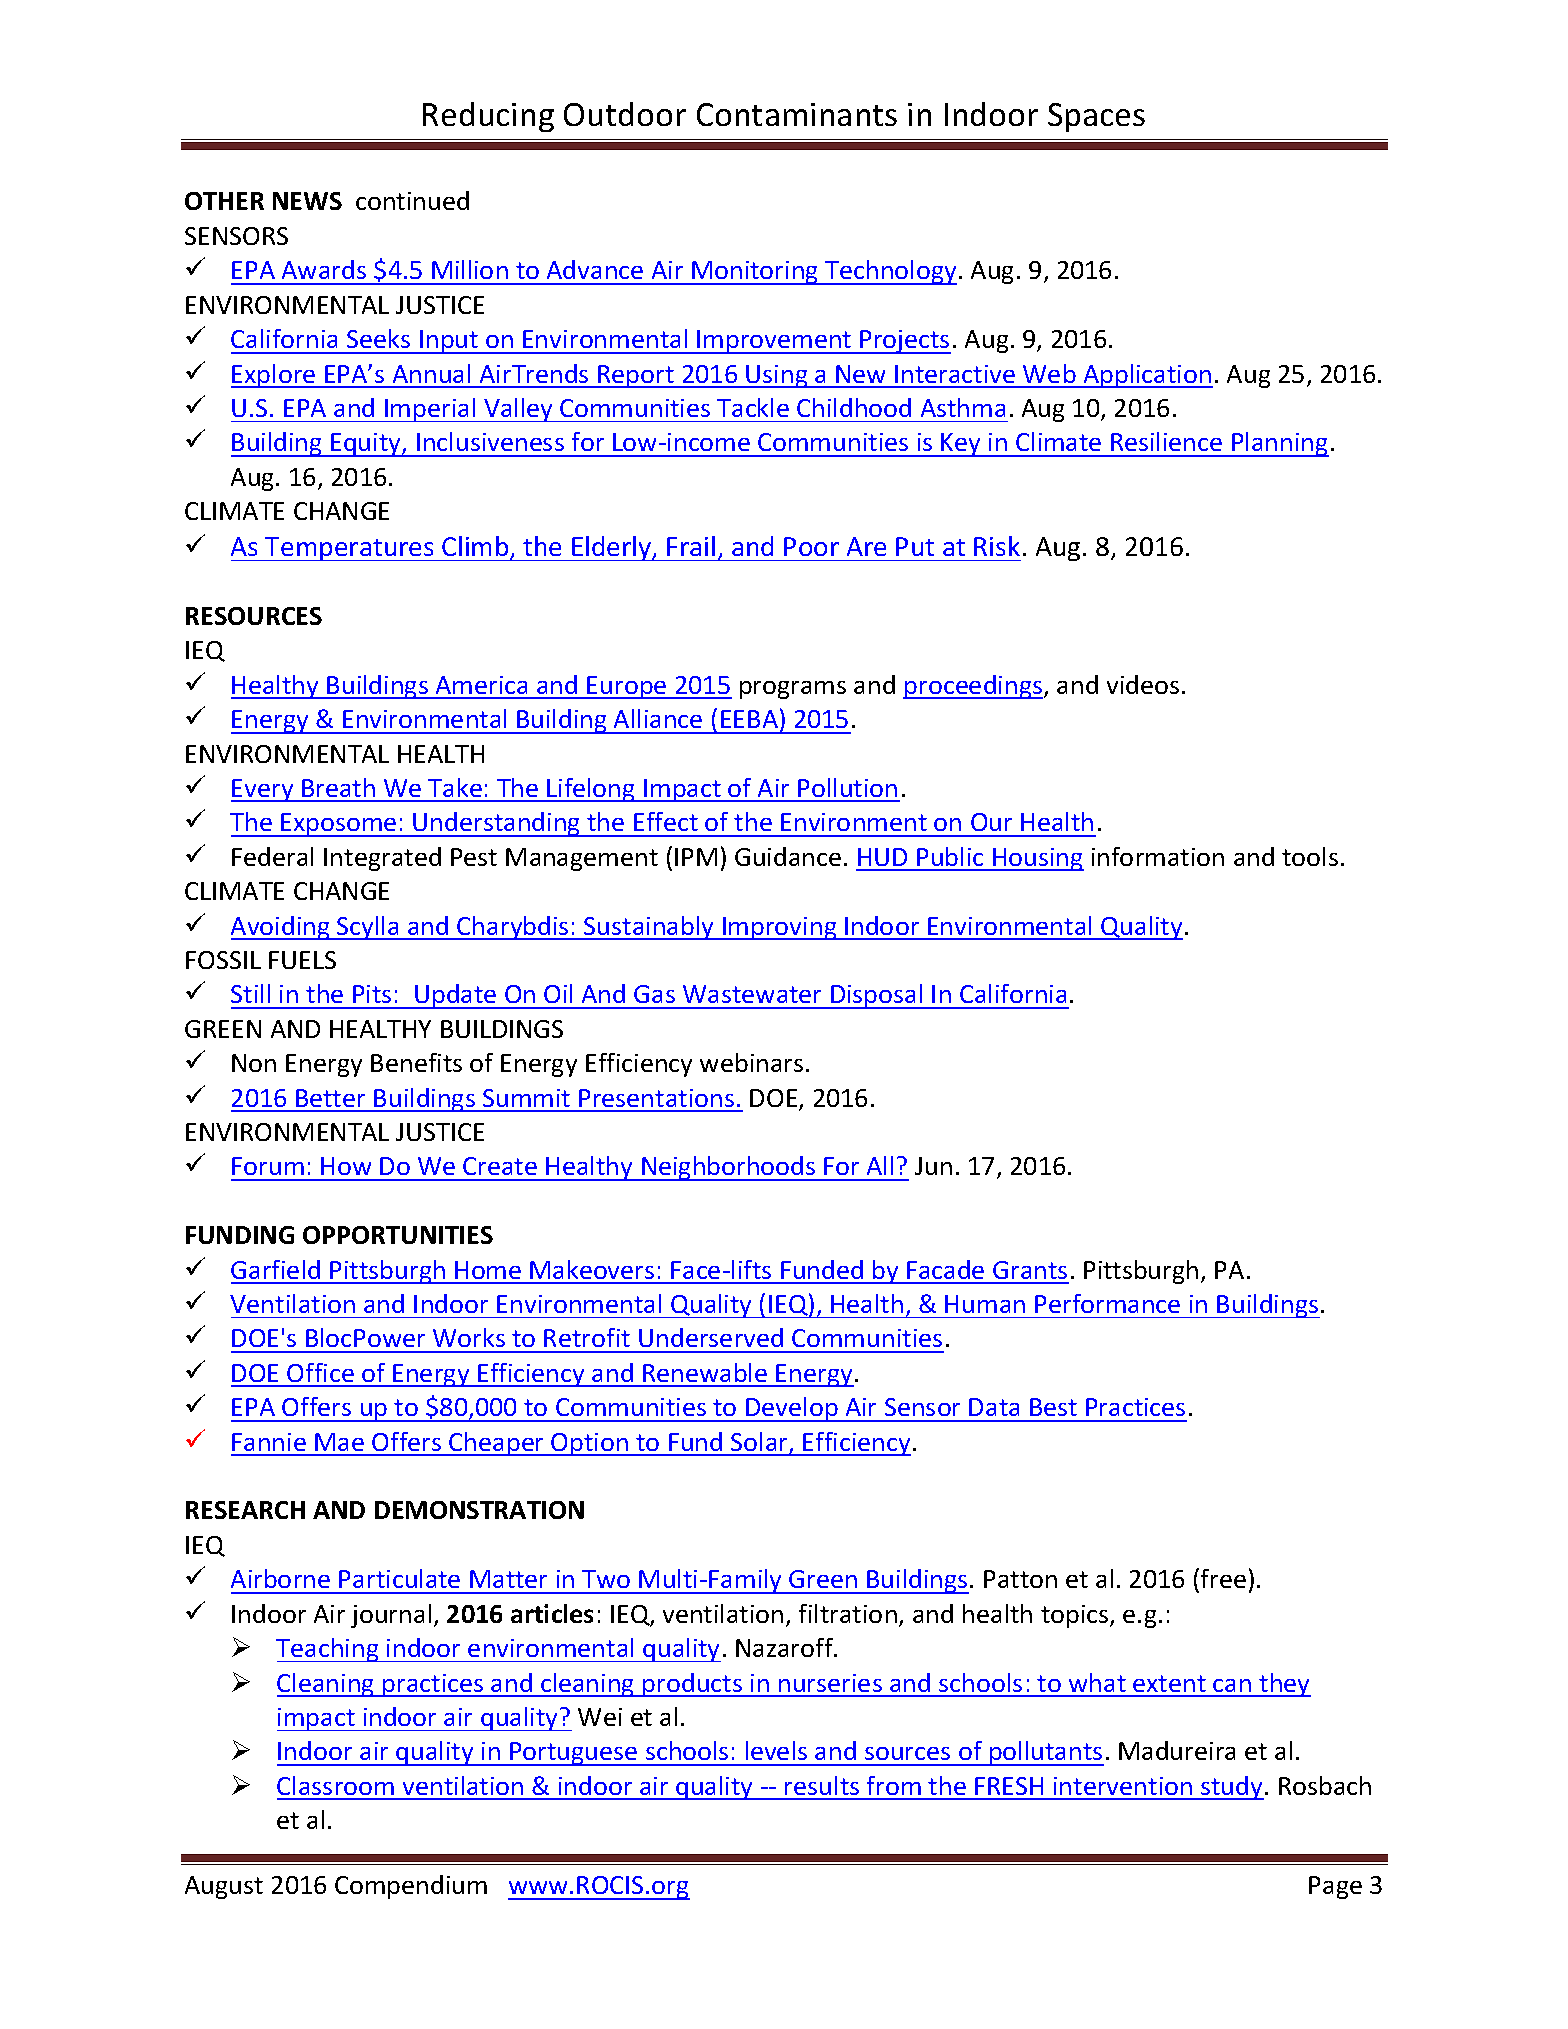  What do you see at coordinates (398, 1235) in the image?
I see `OPPORTUNITIES` at bounding box center [398, 1235].
